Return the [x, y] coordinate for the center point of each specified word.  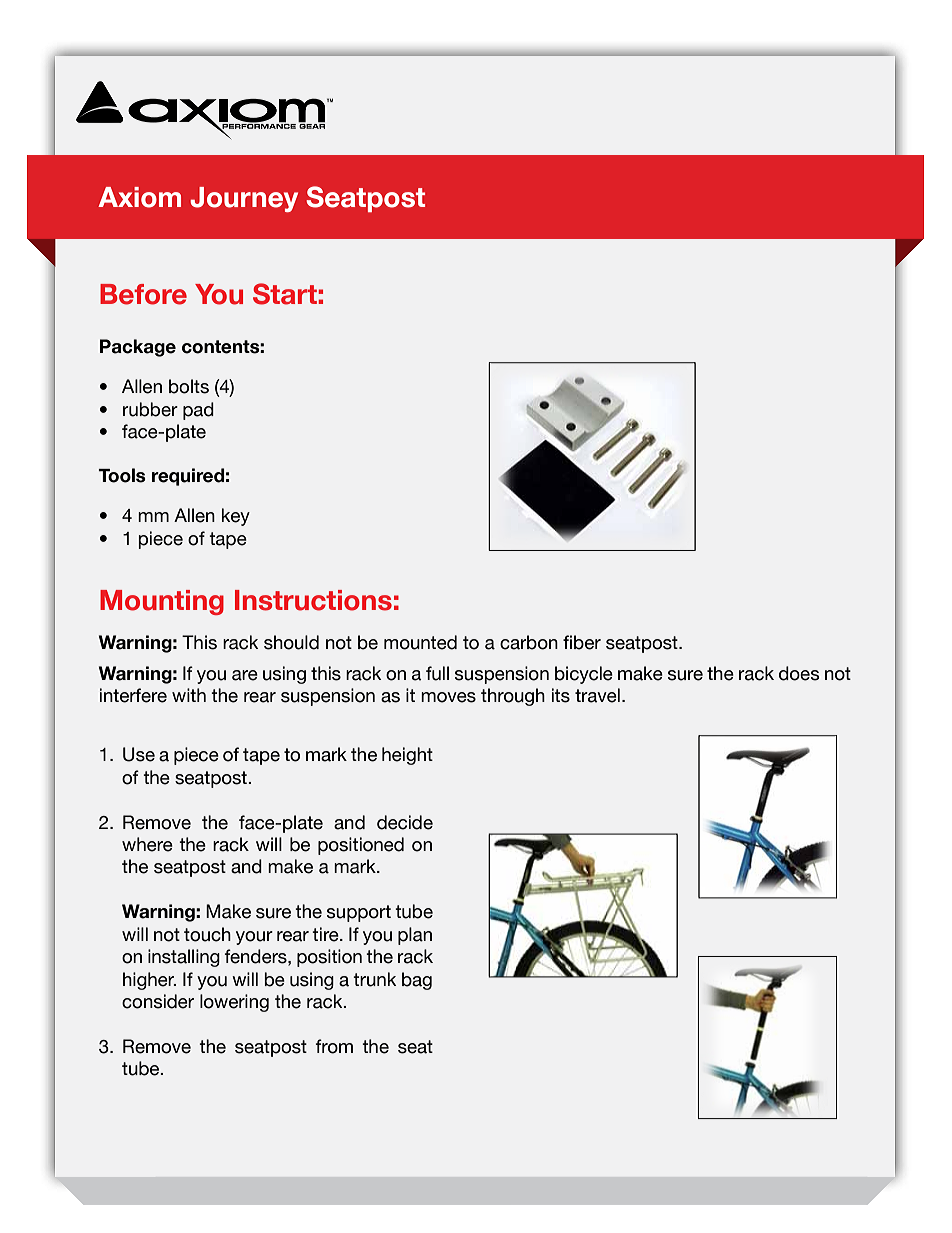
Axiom [139, 197]
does [799, 673]
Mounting [162, 602]
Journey [244, 199]
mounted [420, 642]
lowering [234, 1003]
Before [143, 294]
